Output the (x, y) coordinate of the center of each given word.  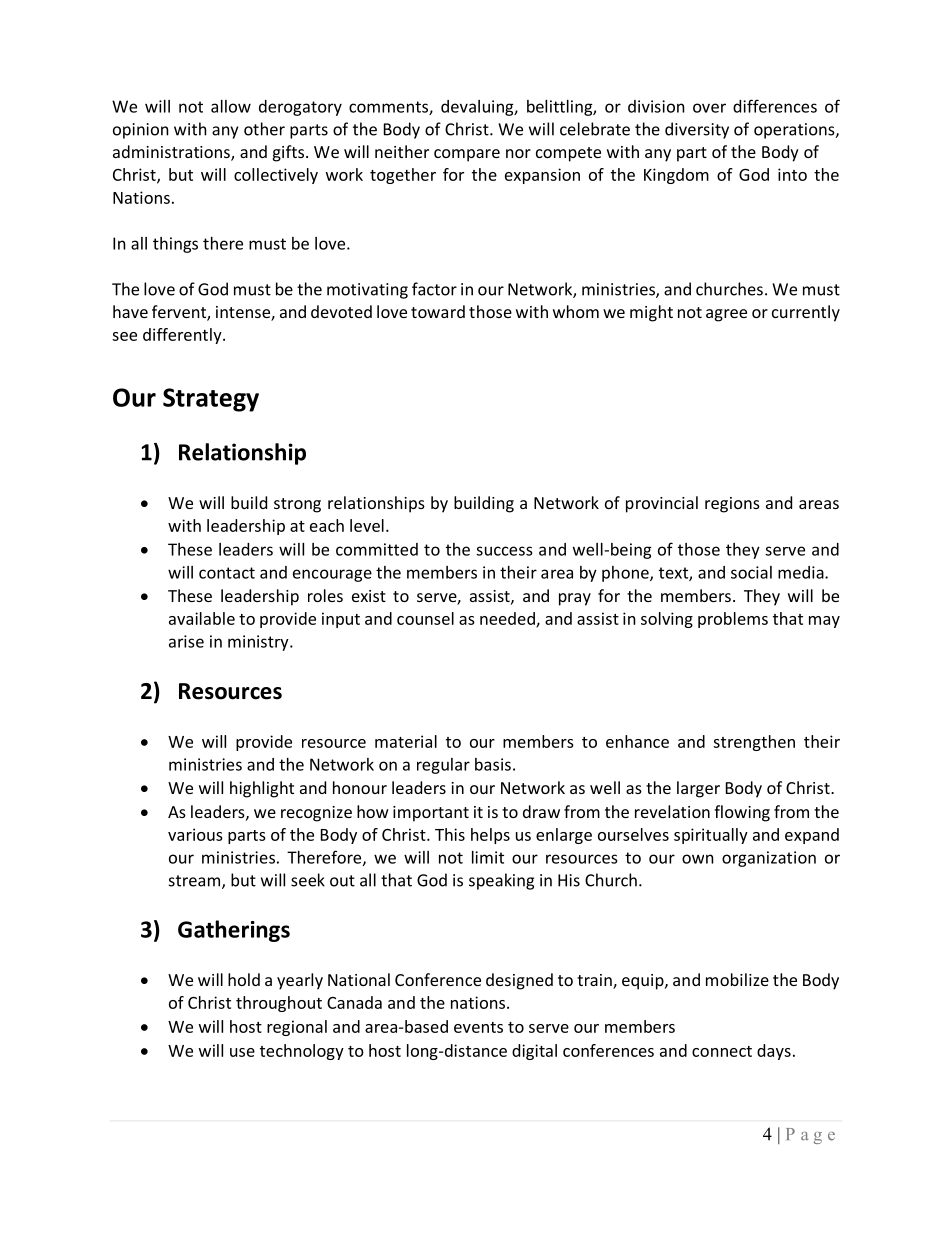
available (202, 618)
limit (488, 857)
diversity (697, 130)
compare (467, 155)
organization (769, 859)
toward (438, 311)
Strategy (211, 400)
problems (733, 620)
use (242, 1052)
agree (726, 315)
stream (194, 881)
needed (508, 619)
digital (534, 1052)
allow (231, 106)
